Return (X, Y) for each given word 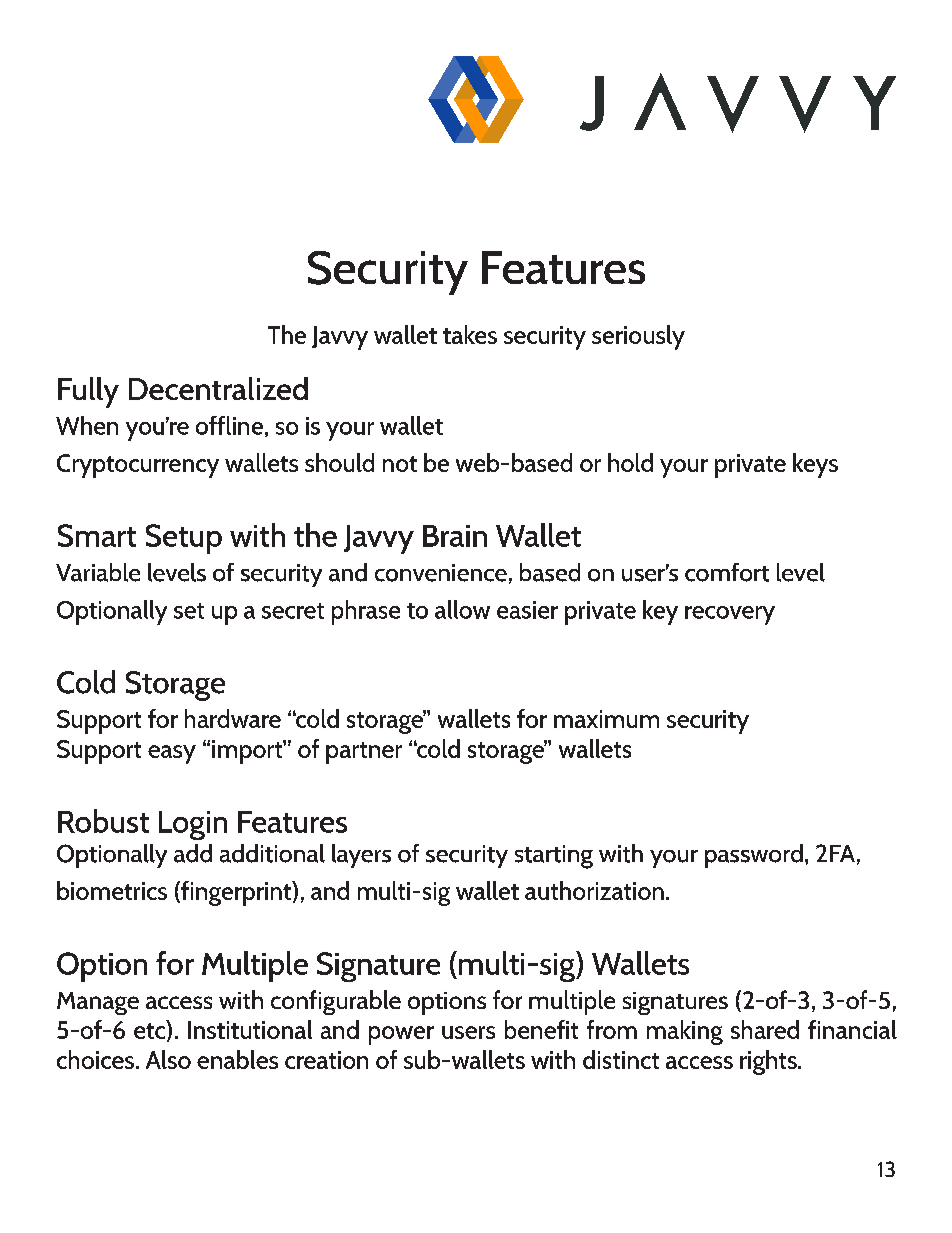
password (754, 856)
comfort (727, 572)
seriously (638, 337)
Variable (98, 572)
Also (168, 1059)
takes (470, 334)
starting (554, 857)
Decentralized (218, 388)
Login (193, 825)
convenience (441, 573)
